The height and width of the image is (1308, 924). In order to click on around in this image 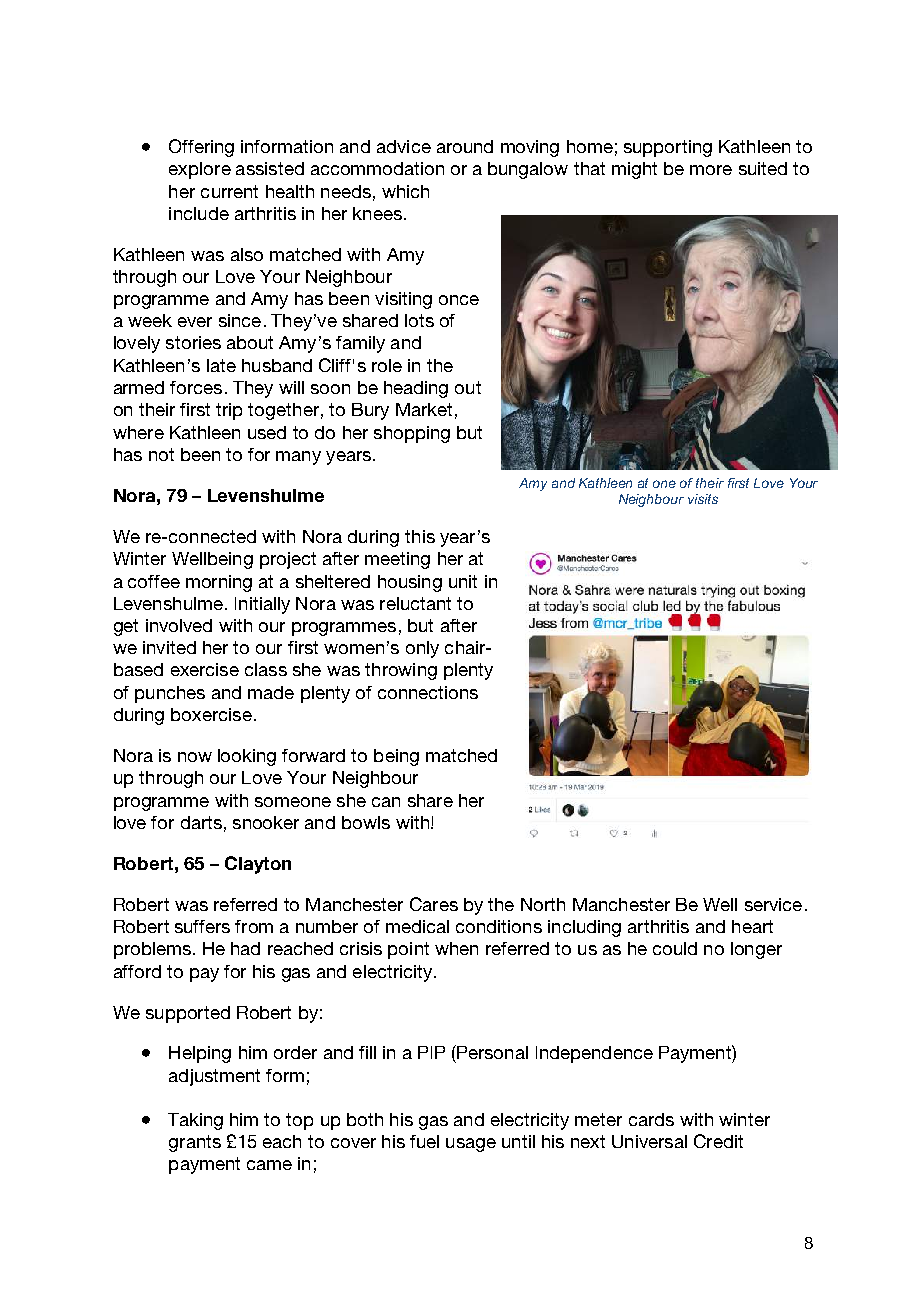, I will do `click(465, 146)`.
